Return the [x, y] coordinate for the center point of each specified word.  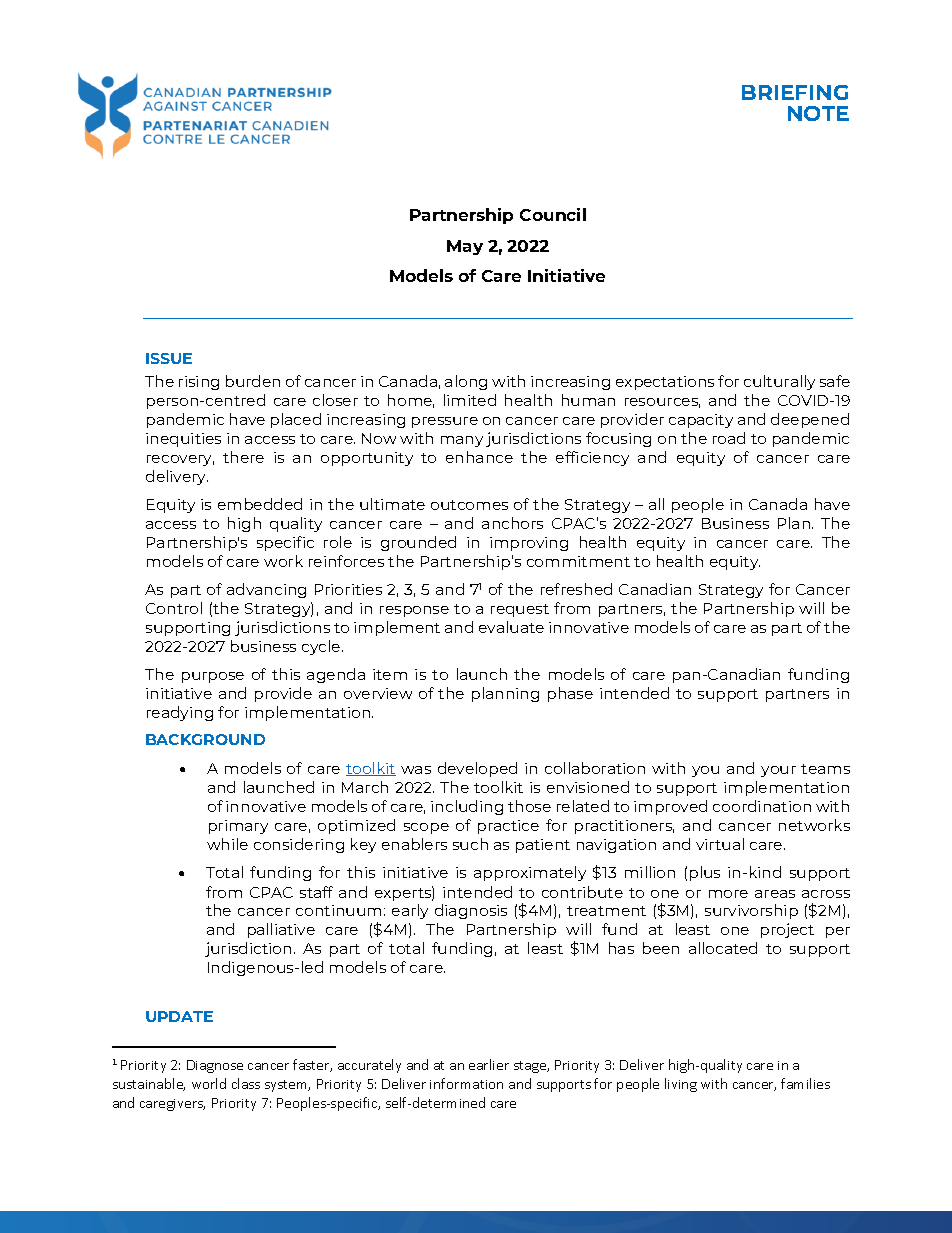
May [465, 247]
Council [553, 214]
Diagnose [215, 1066]
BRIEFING [795, 92]
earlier [489, 1064]
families [805, 1083]
